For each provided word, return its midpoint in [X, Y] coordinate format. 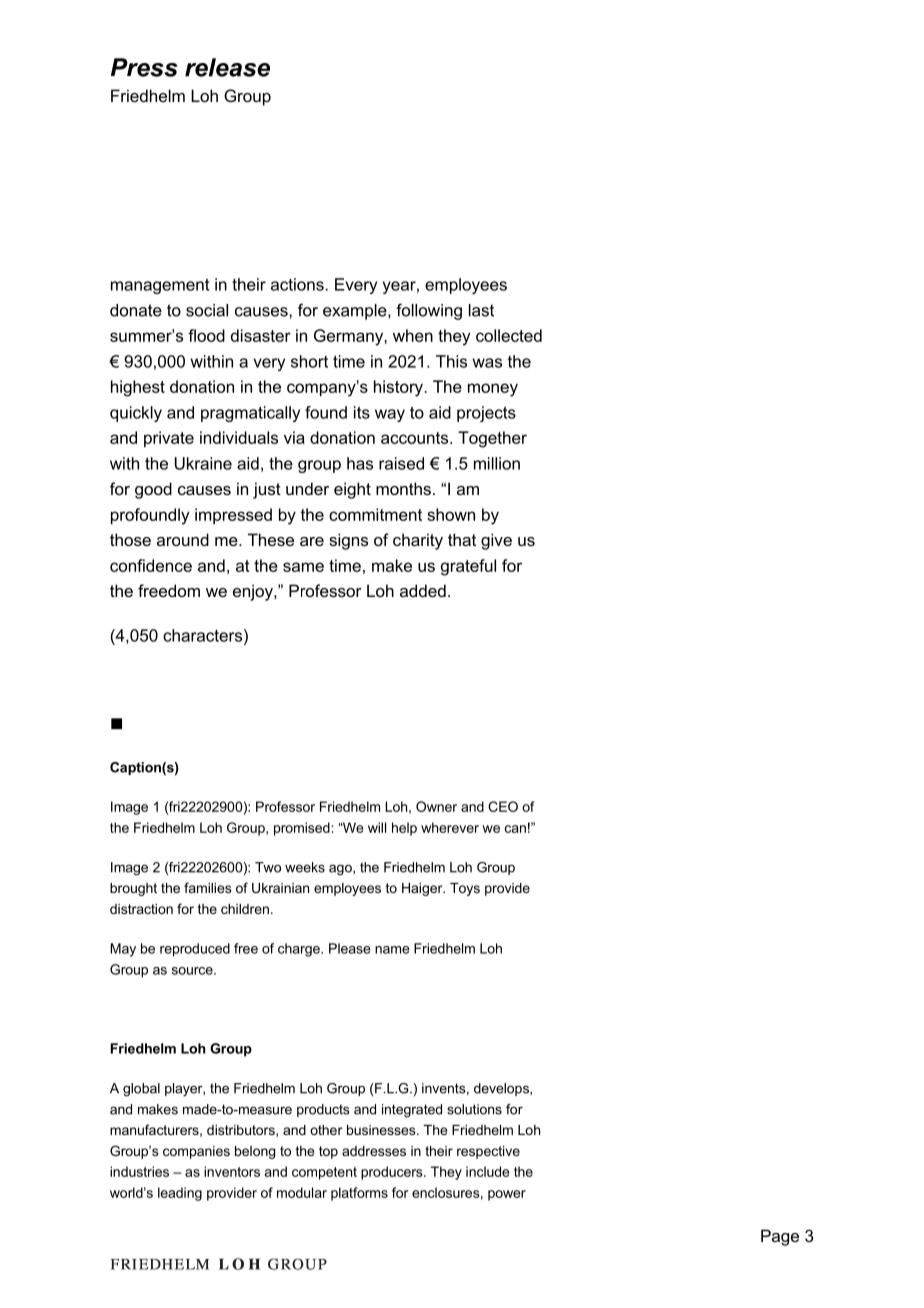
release [227, 67]
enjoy [254, 592]
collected [509, 335]
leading [180, 1194]
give [496, 541]
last [481, 310]
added [423, 590]
